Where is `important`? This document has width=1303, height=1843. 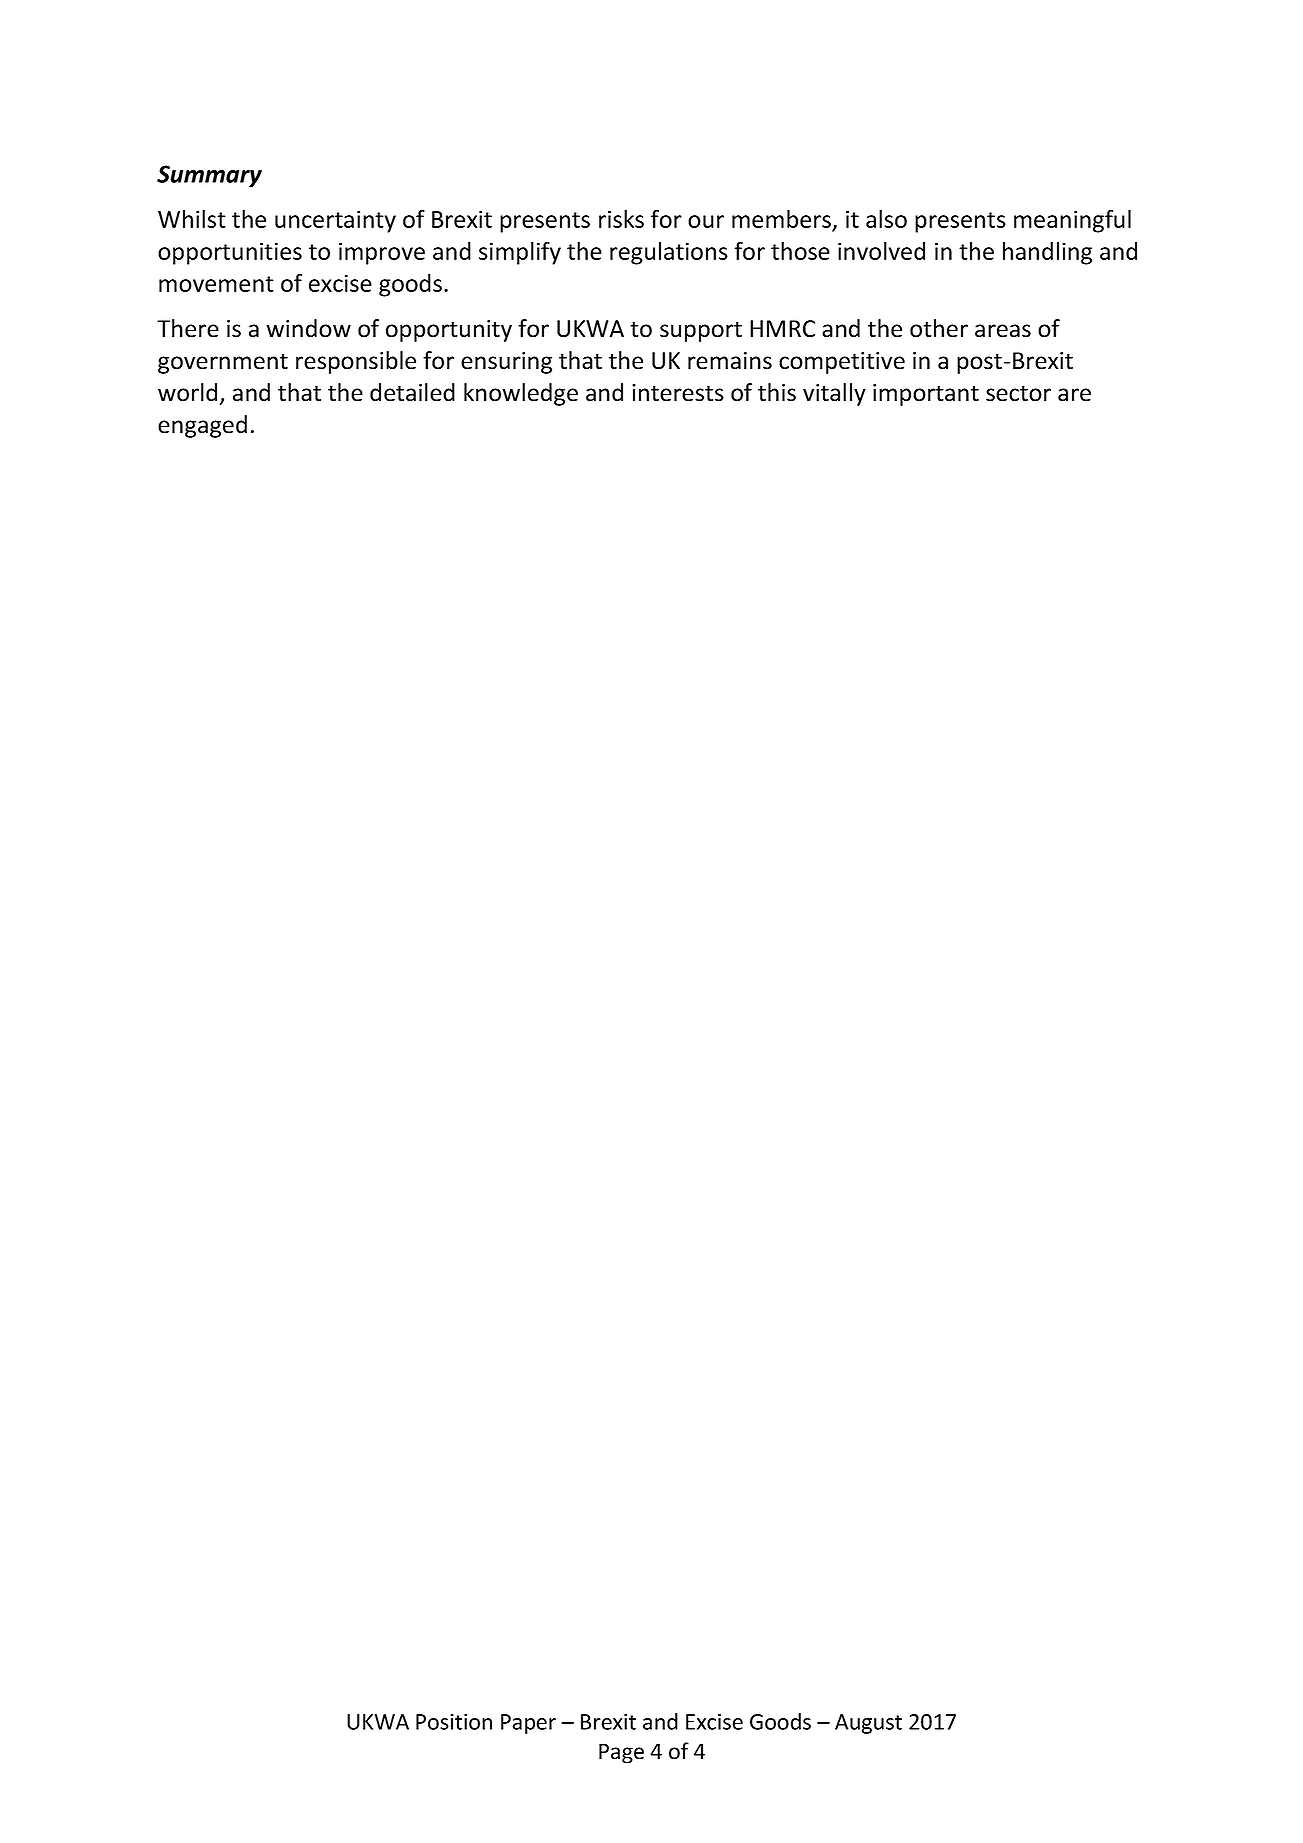
important is located at coordinates (926, 395).
